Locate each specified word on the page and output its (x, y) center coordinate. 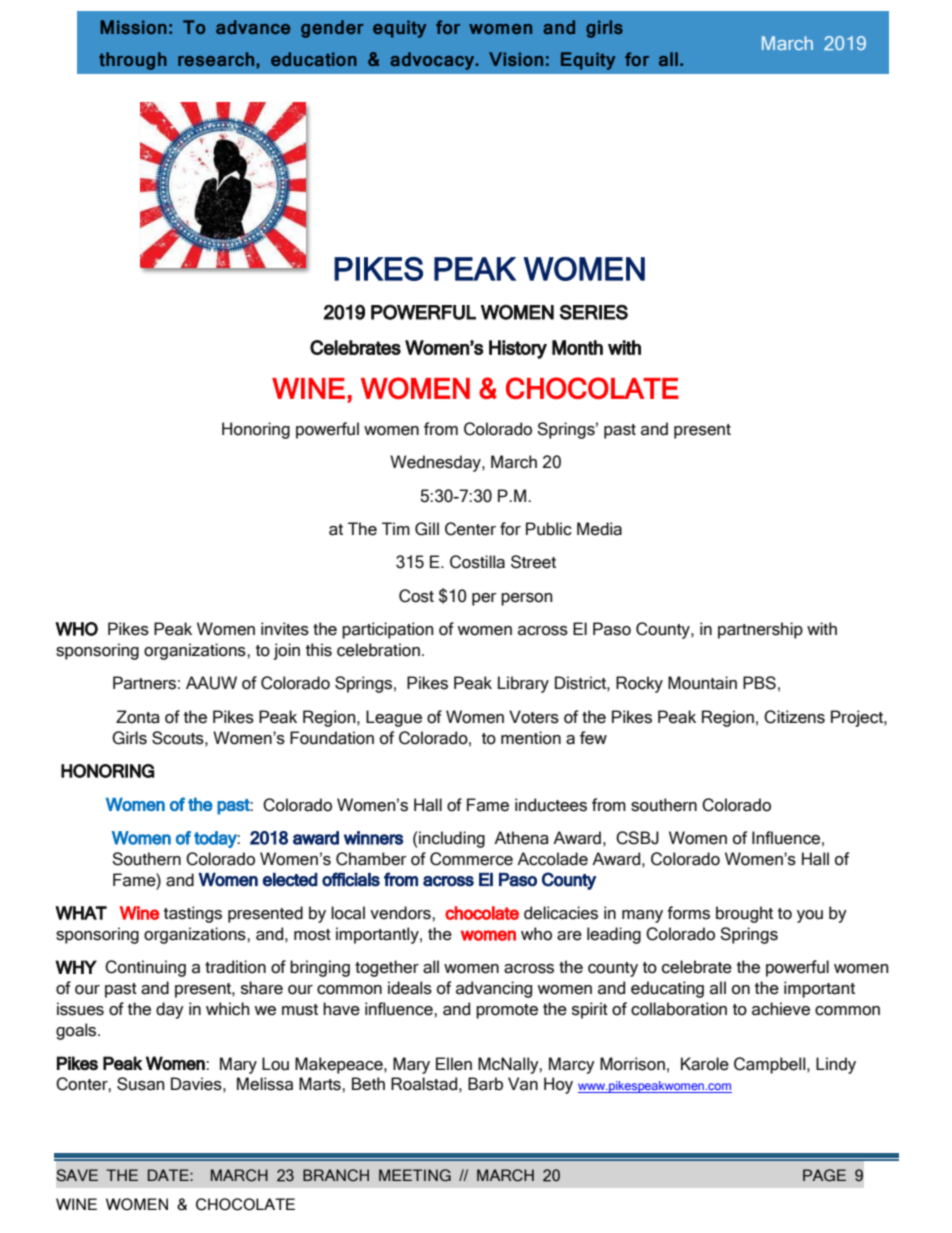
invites (285, 629)
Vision (516, 59)
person (527, 599)
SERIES (594, 312)
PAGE (824, 1175)
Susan (141, 1084)
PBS (759, 683)
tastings (193, 914)
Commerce (471, 859)
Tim (396, 528)
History (518, 349)
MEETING (415, 1175)
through (133, 61)
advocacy (433, 61)
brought (744, 914)
